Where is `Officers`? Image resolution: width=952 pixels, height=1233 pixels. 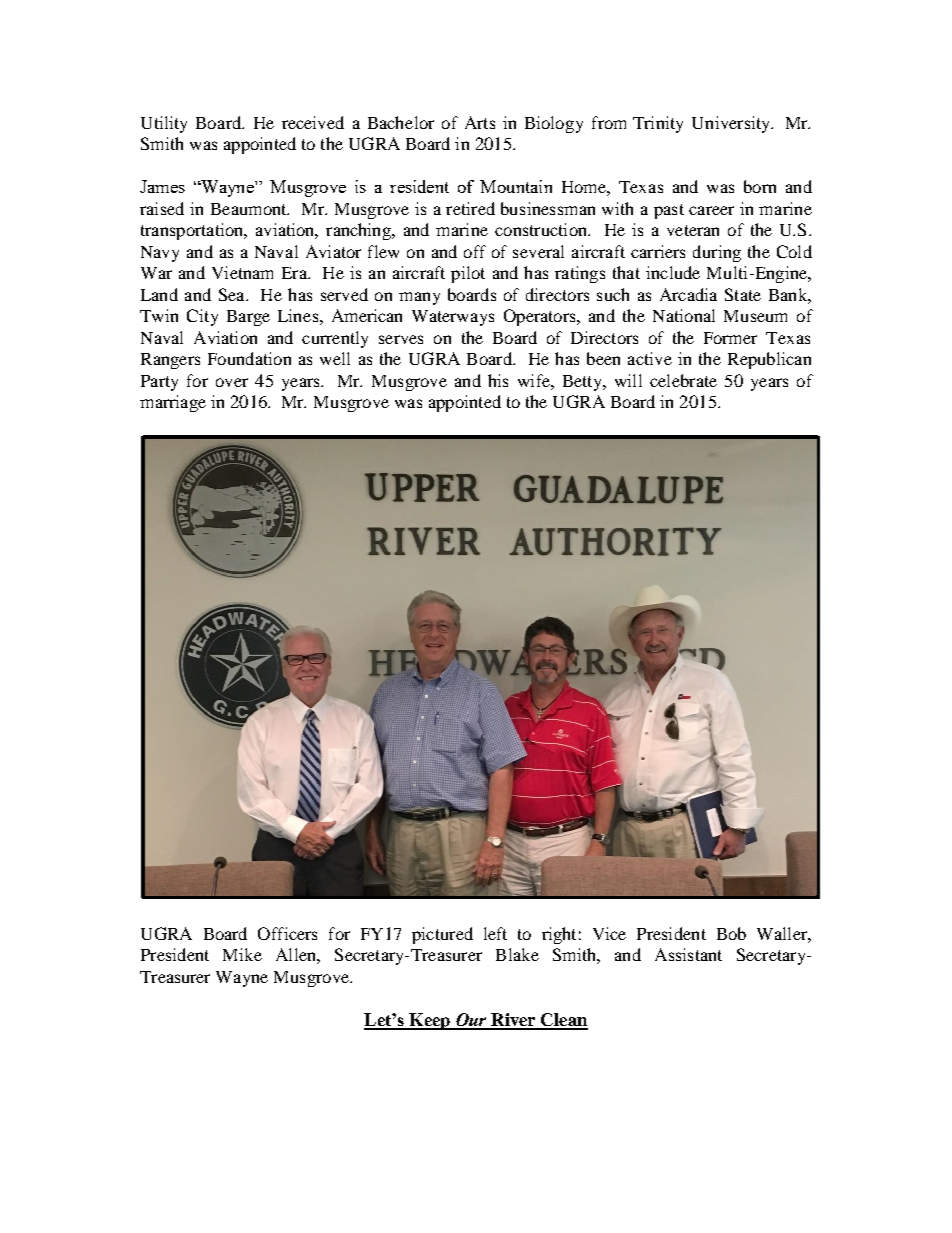
Officers is located at coordinates (287, 933).
